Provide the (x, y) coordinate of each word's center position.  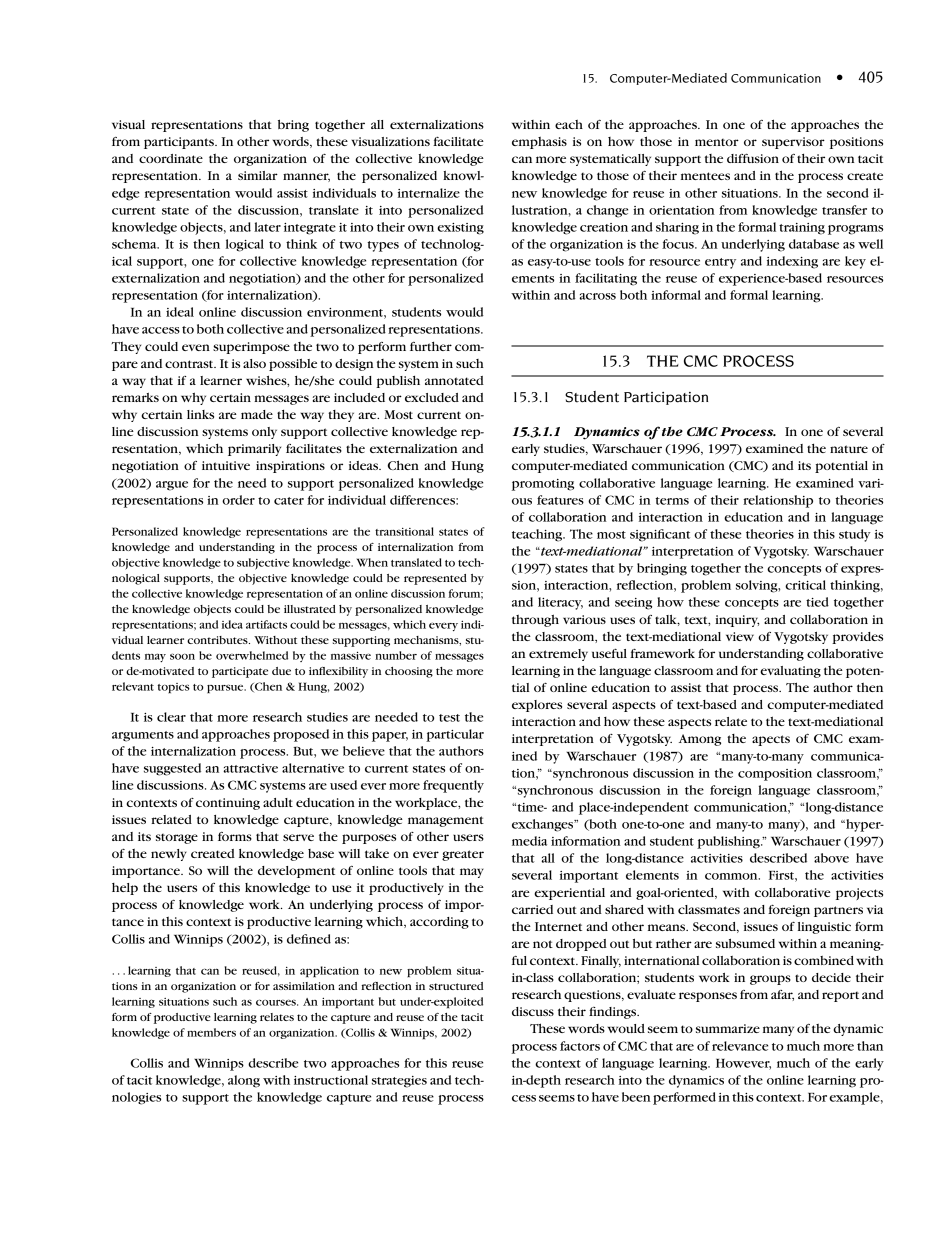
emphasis (539, 143)
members (211, 1032)
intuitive (226, 465)
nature (849, 449)
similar (258, 175)
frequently (453, 786)
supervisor (793, 143)
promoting (543, 485)
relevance (740, 1046)
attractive (250, 768)
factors (580, 1046)
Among (700, 740)
